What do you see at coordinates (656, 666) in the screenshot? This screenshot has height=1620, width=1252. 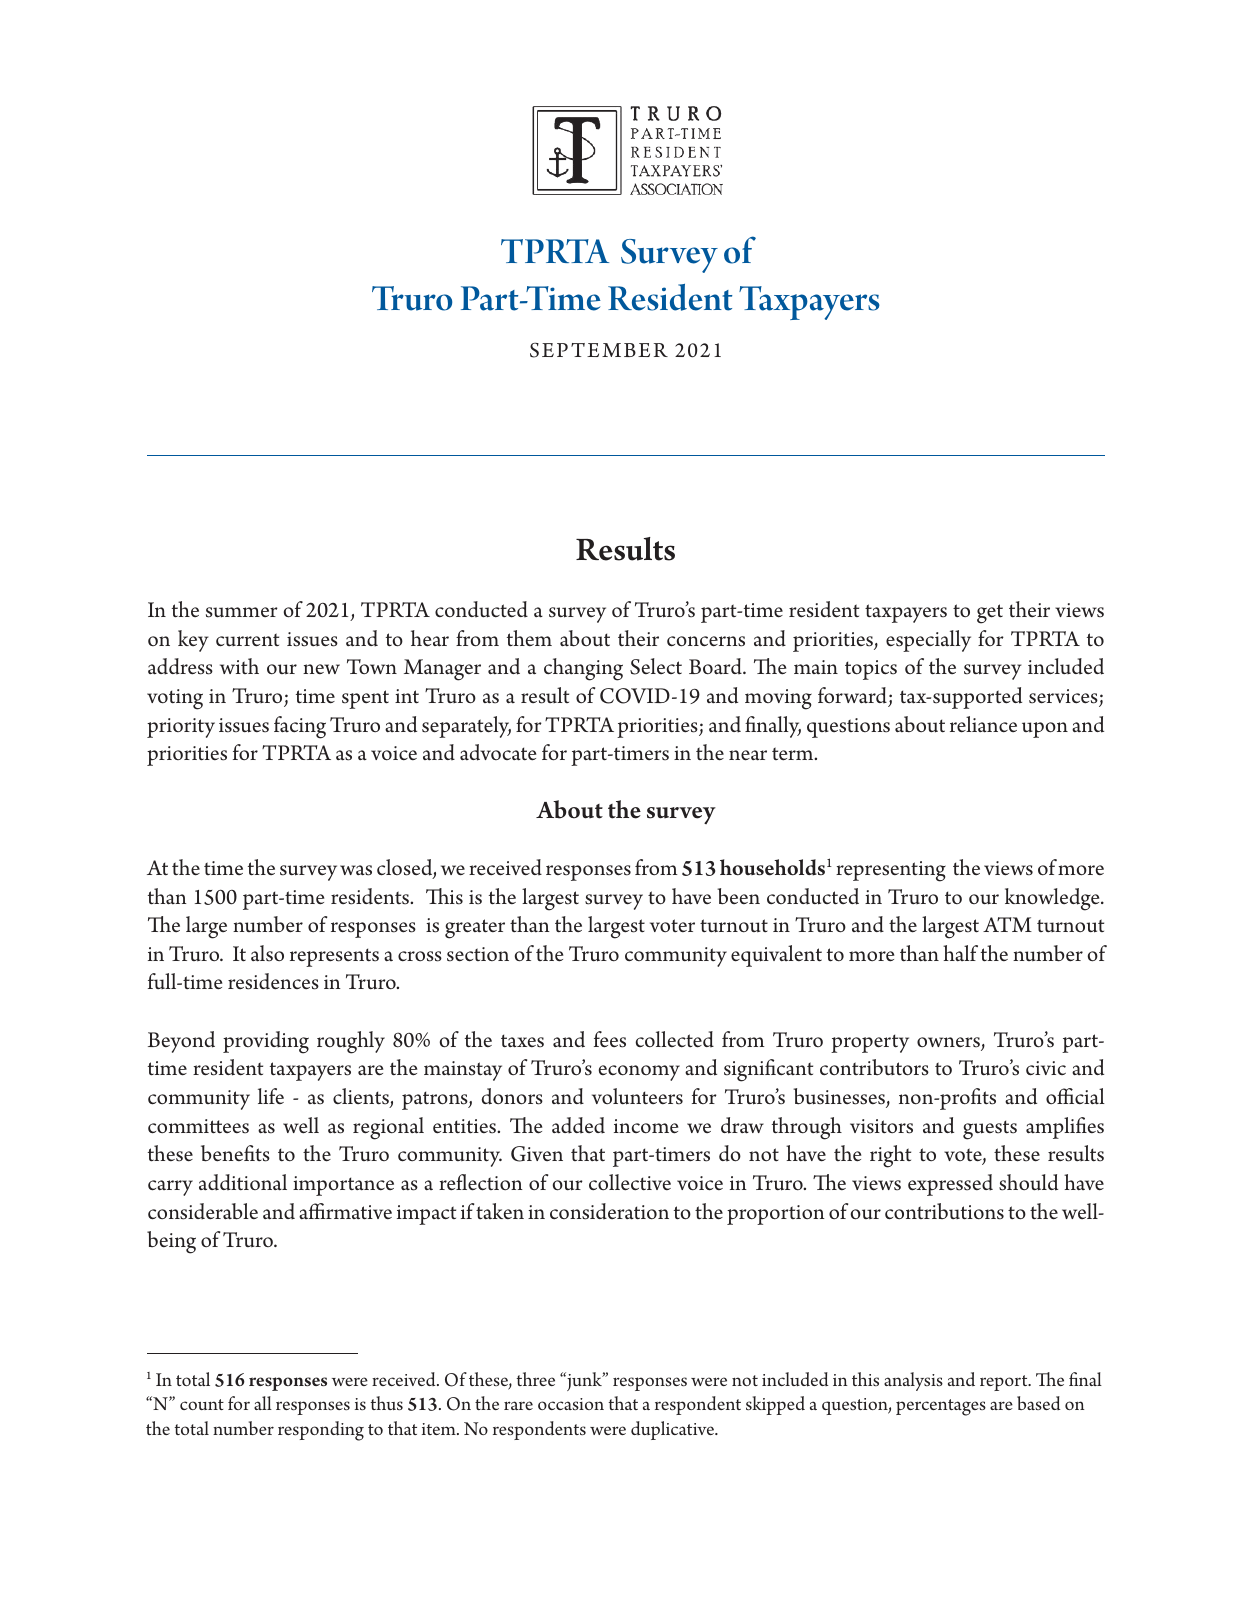 I see `Select` at bounding box center [656, 666].
